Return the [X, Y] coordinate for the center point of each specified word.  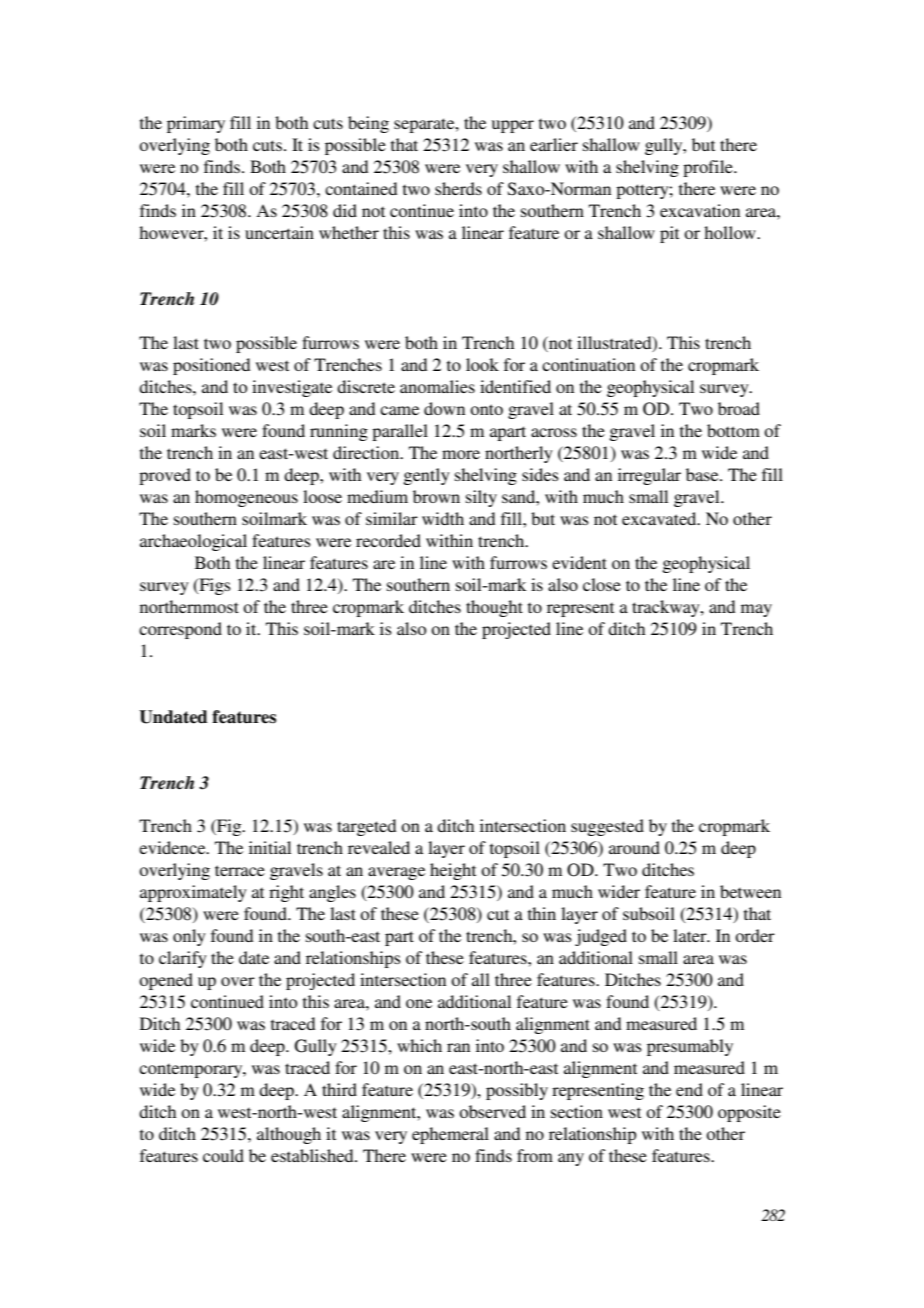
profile [709, 168]
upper [513, 126]
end [689, 1089]
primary [196, 124]
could [223, 1155]
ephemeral [450, 1135]
